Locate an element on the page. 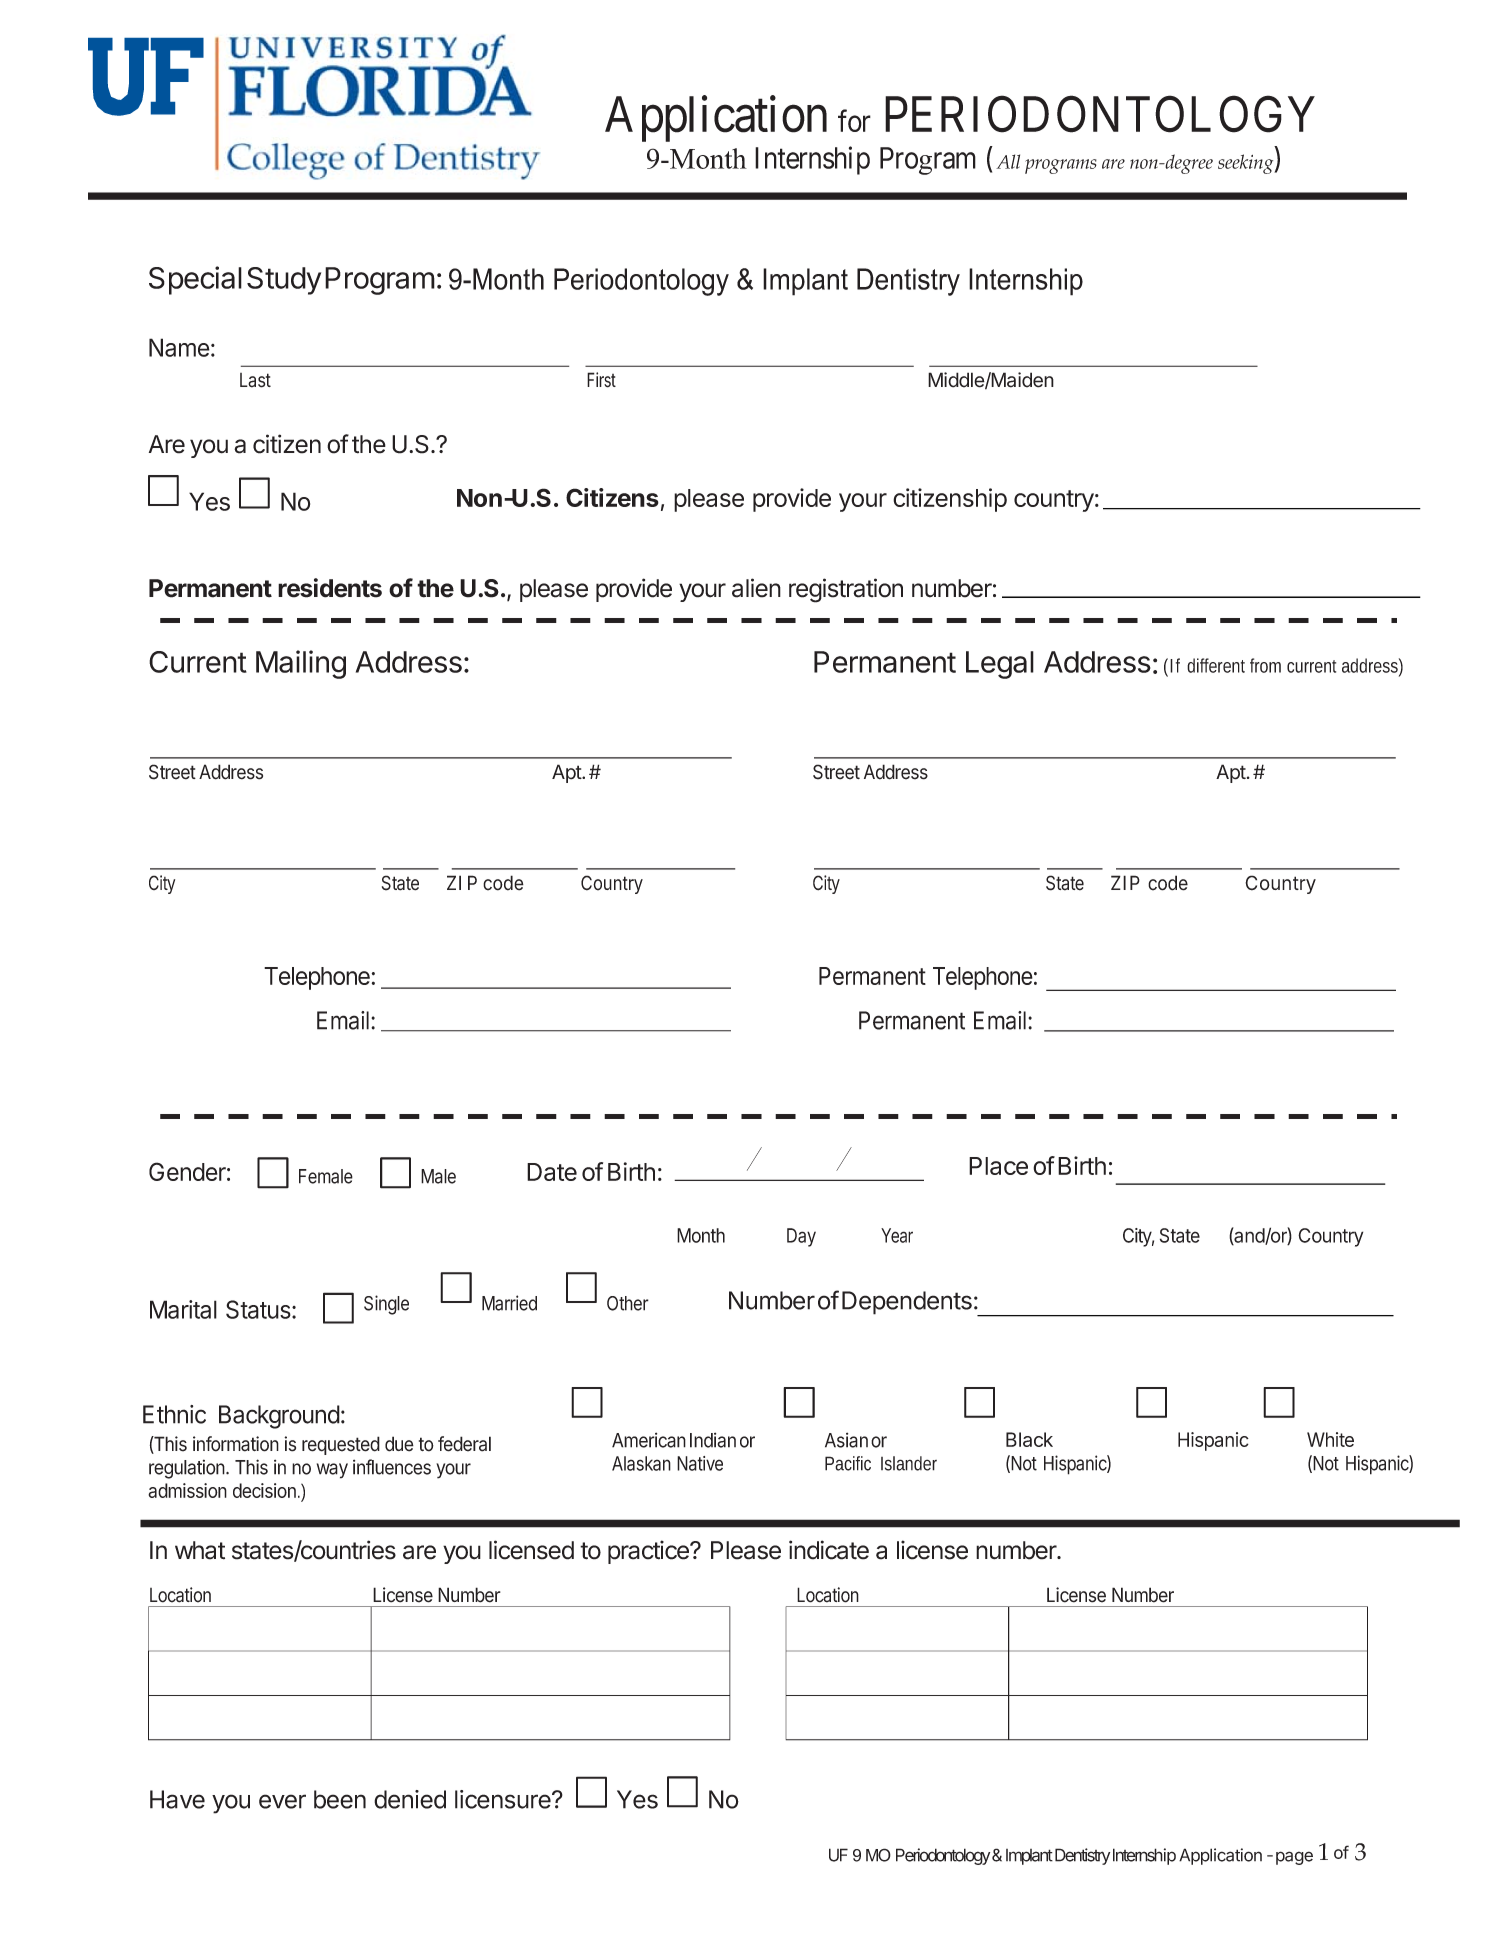 This page has width=1495, height=1934. been is located at coordinates (340, 1799).
